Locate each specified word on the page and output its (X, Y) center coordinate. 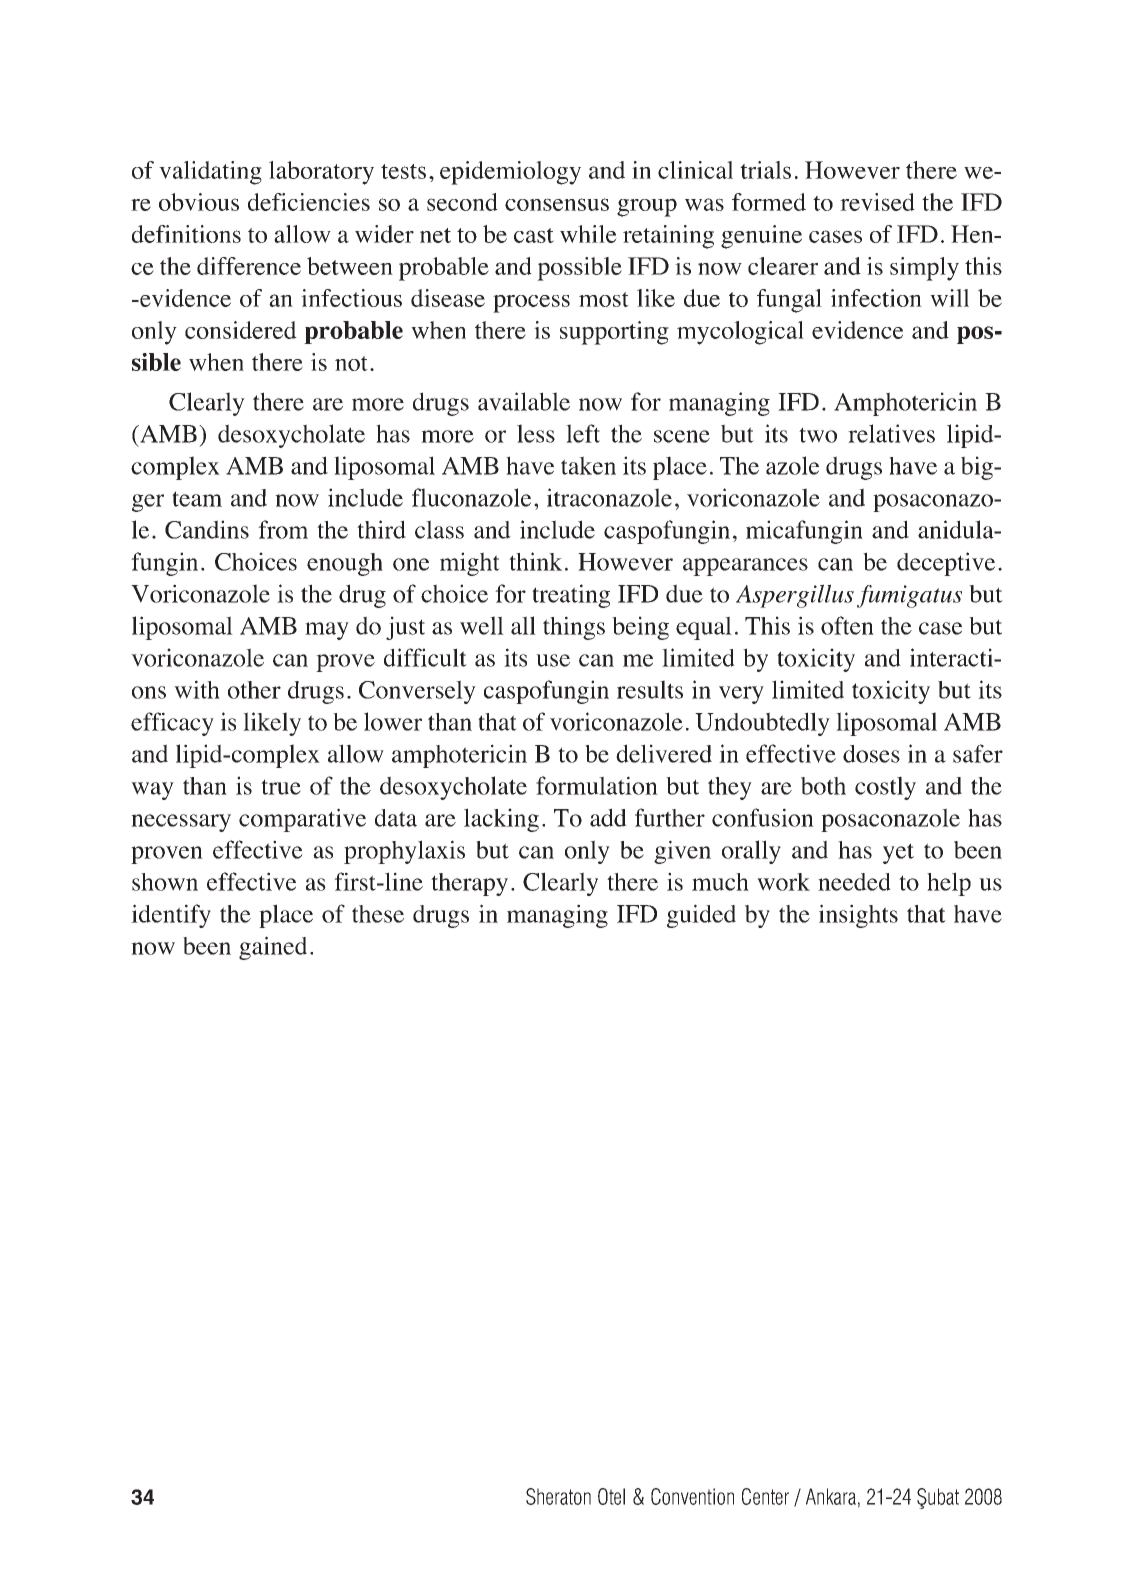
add (608, 817)
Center (765, 1496)
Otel (611, 1496)
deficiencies (309, 202)
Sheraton (558, 1496)
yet (898, 853)
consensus (557, 204)
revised (877, 202)
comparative (302, 820)
